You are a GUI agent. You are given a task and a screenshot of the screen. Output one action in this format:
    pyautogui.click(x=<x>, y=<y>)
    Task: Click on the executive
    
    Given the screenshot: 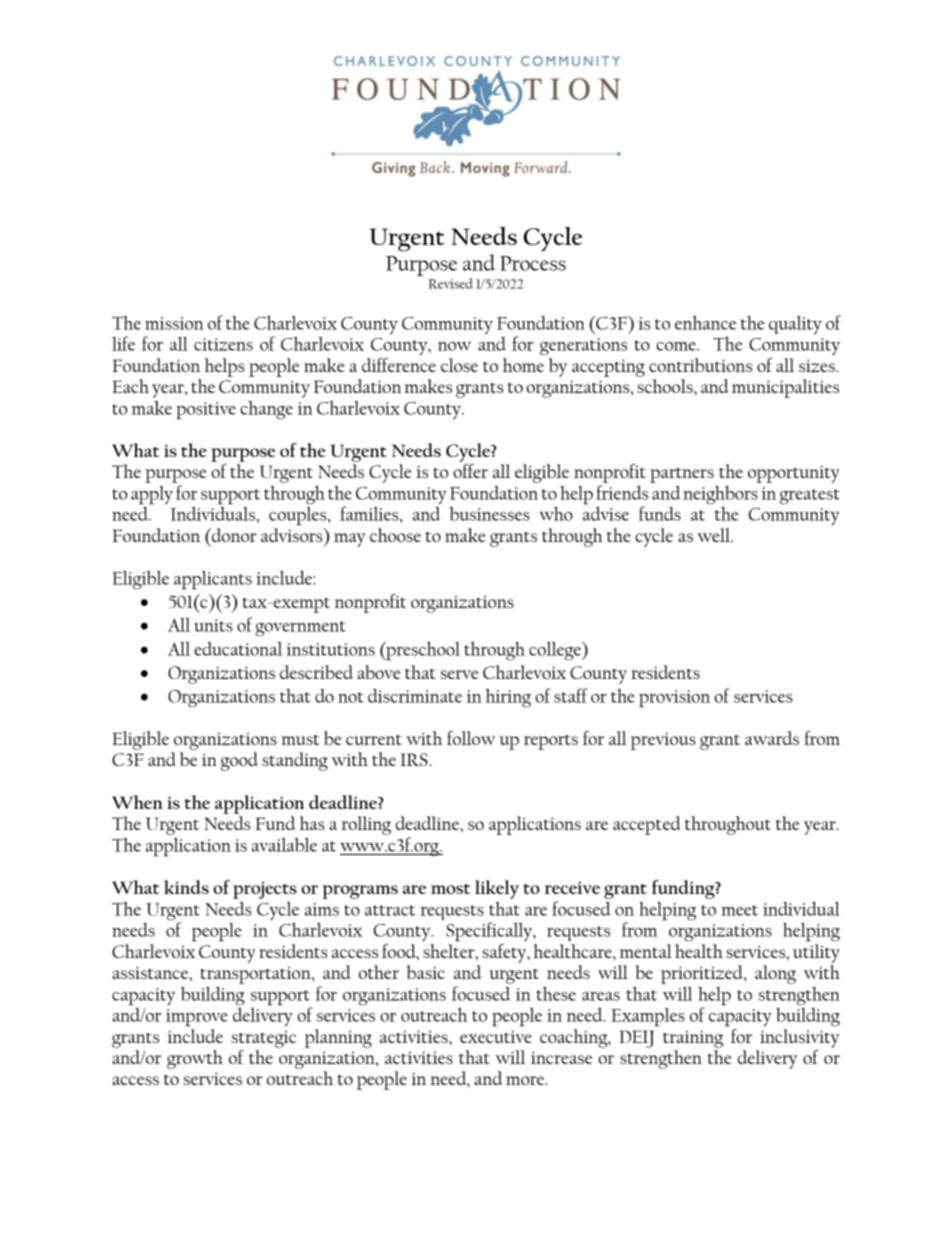 What is the action you would take?
    pyautogui.click(x=496, y=1037)
